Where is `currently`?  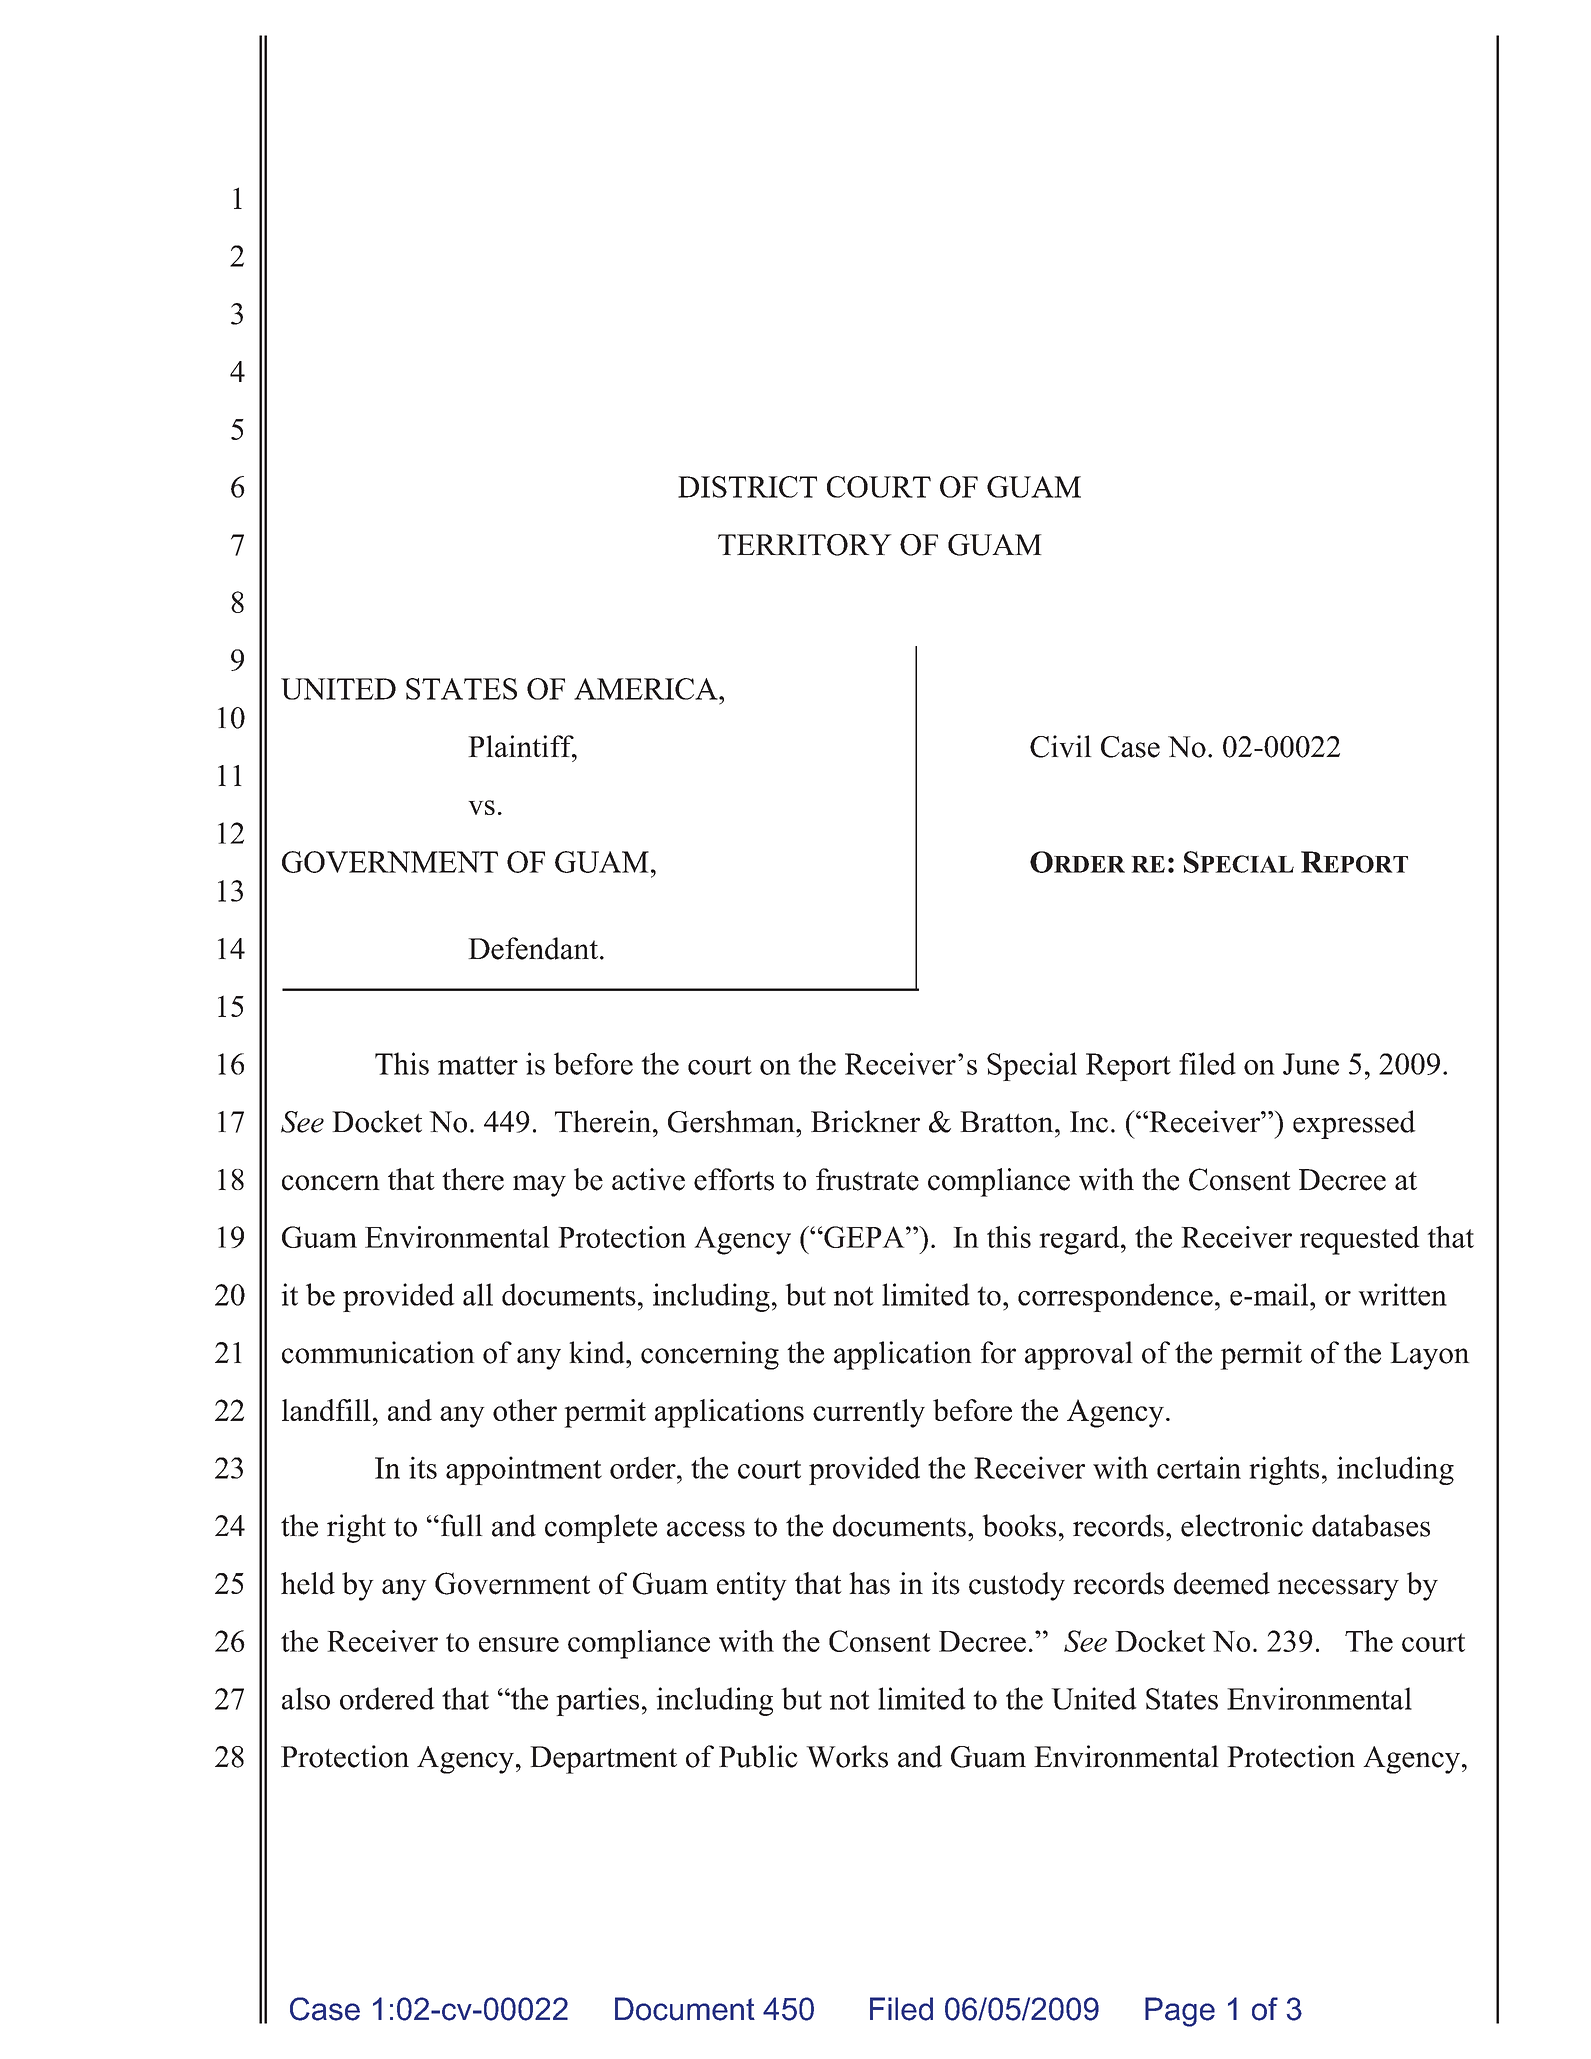 currently is located at coordinates (869, 1413).
